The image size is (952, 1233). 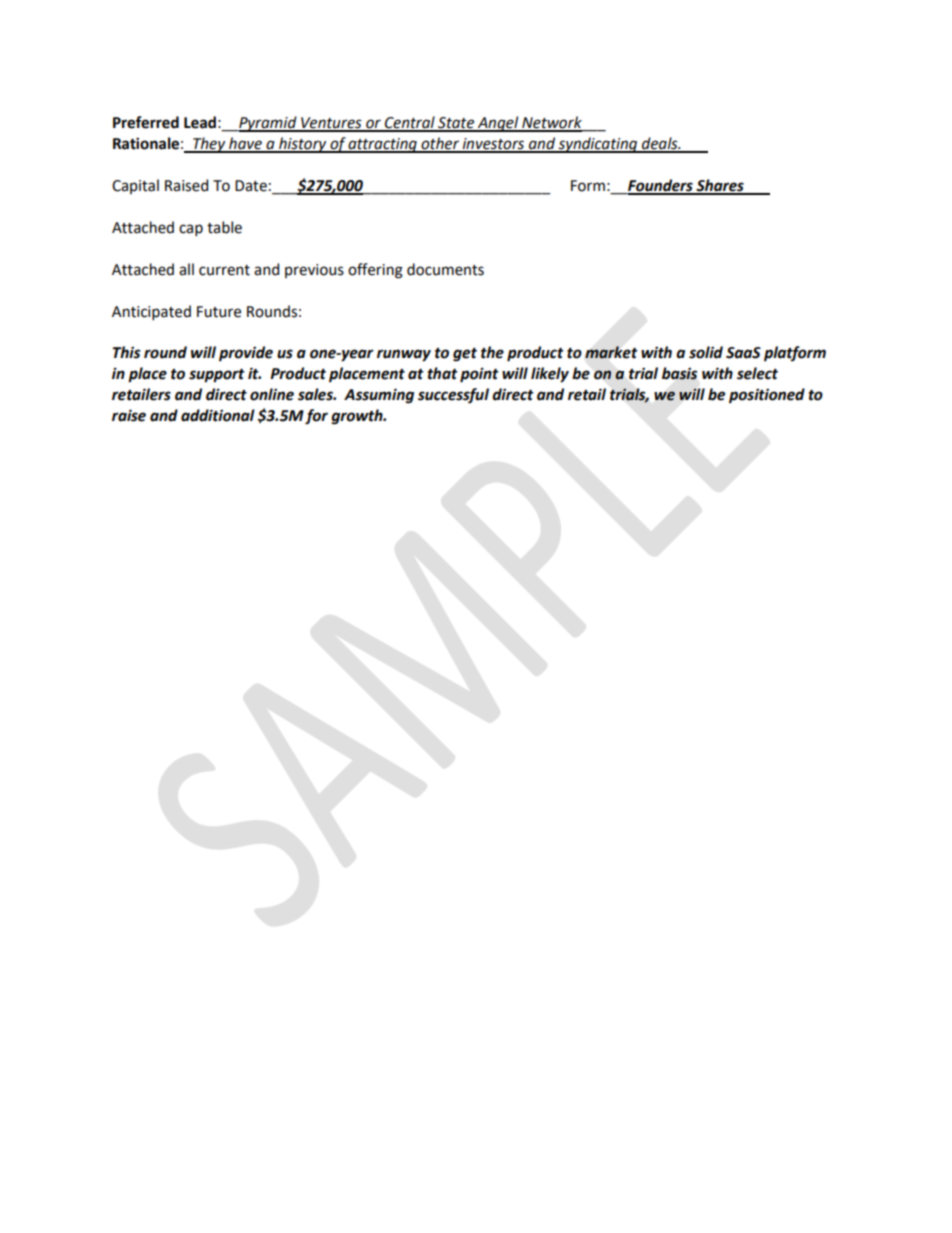 I want to click on all, so click(x=186, y=269).
